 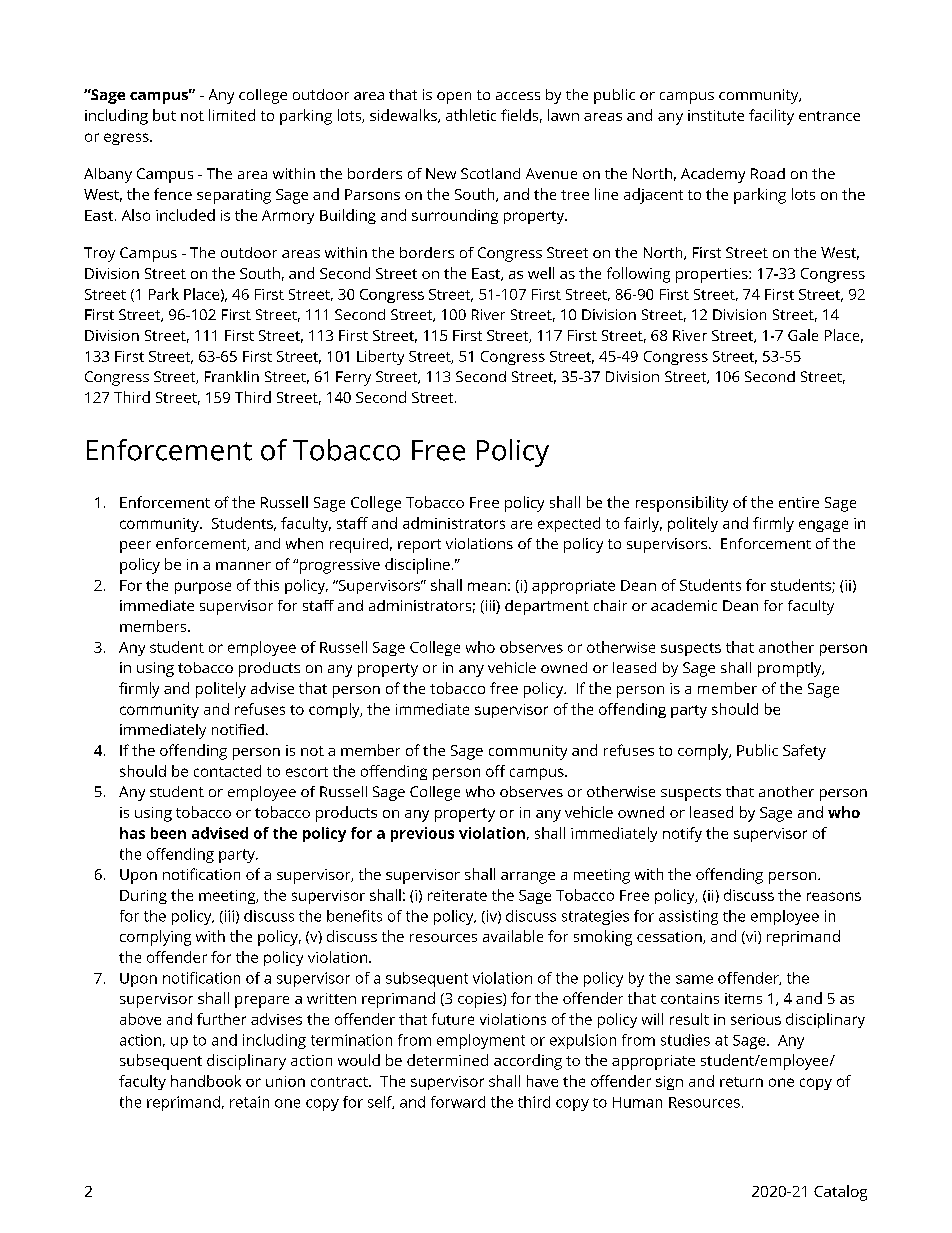 I want to click on athletic, so click(x=471, y=115).
